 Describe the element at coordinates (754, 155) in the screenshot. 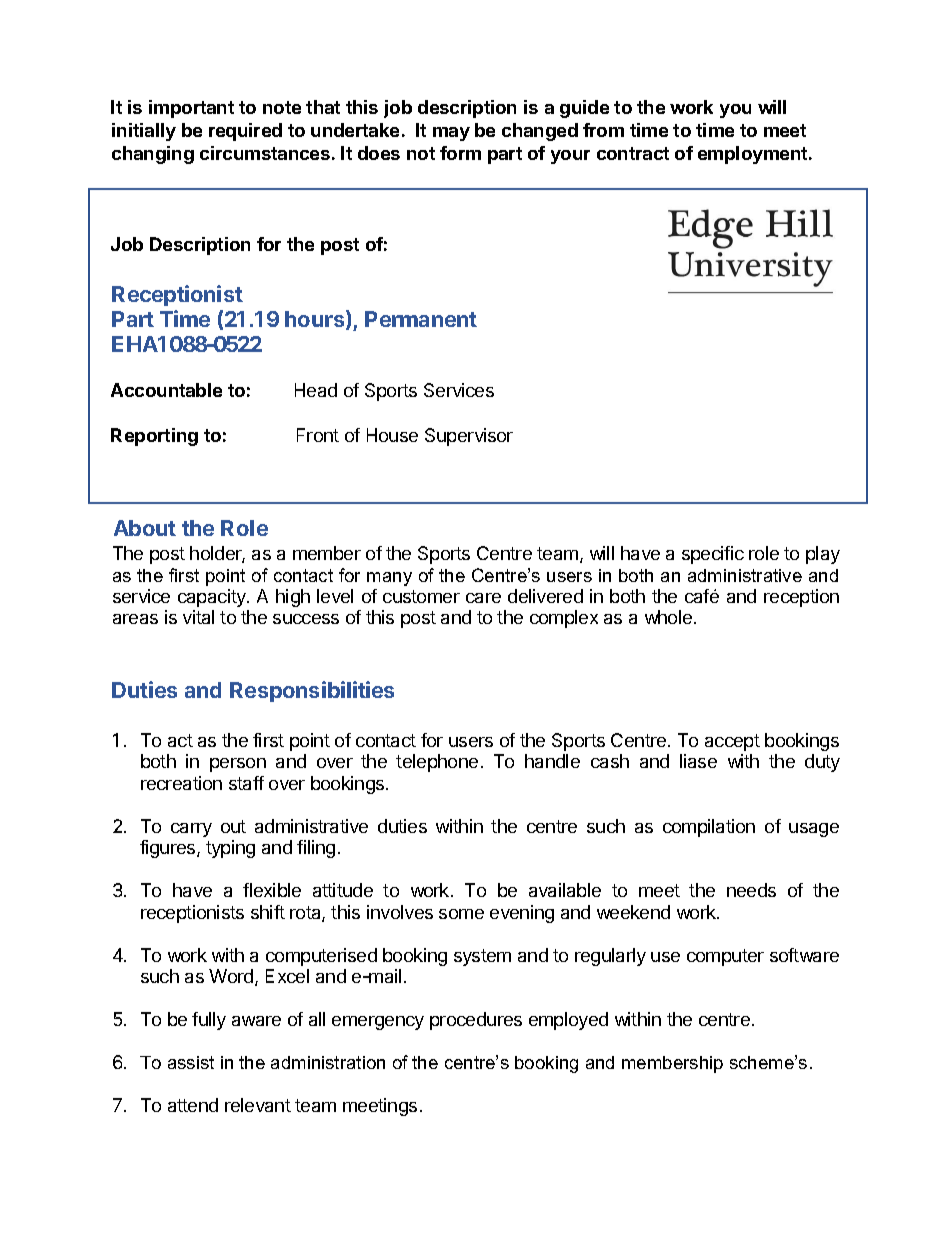

I see `employment` at that location.
